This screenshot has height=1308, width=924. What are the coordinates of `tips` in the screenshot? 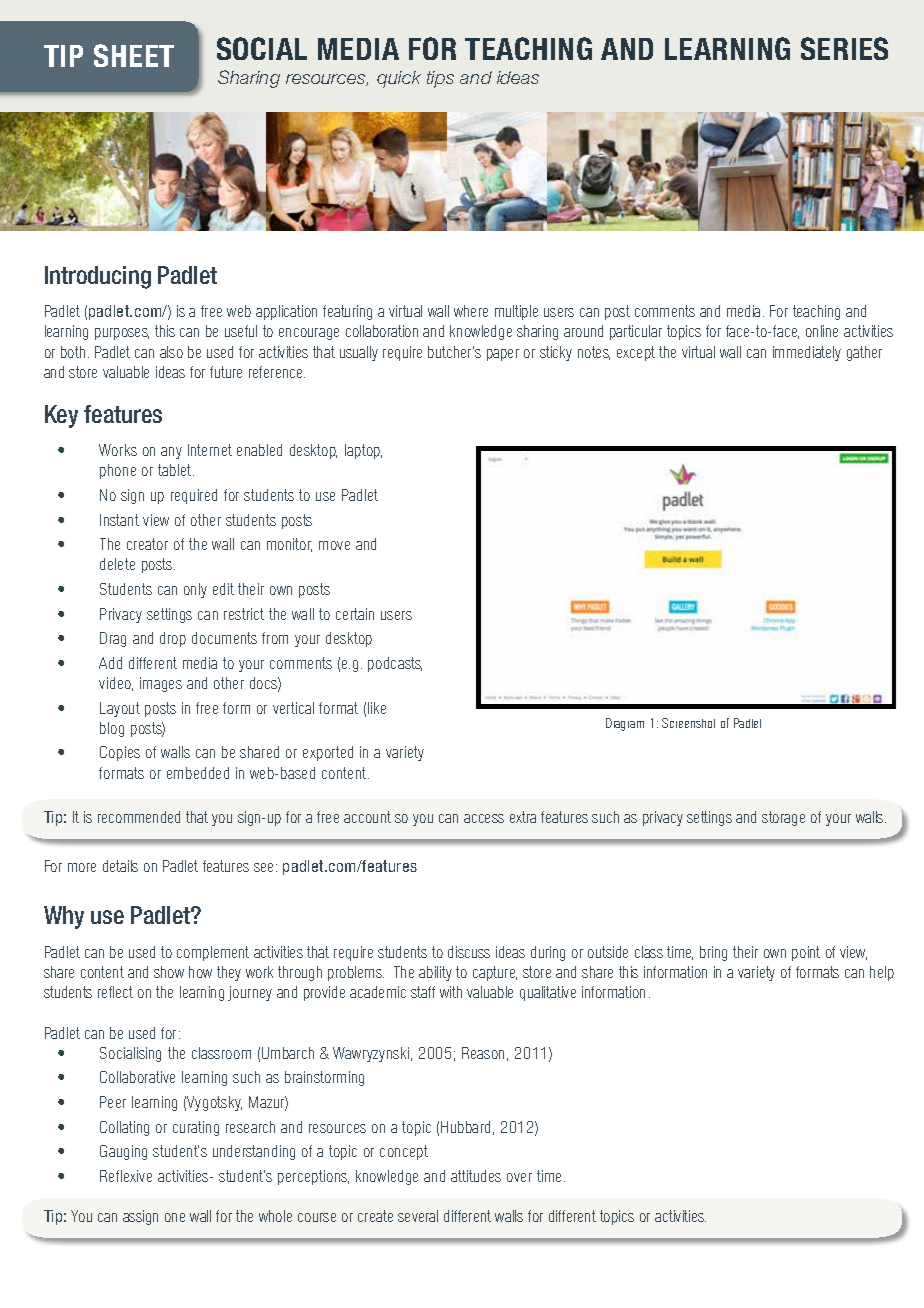 It's located at (440, 79).
